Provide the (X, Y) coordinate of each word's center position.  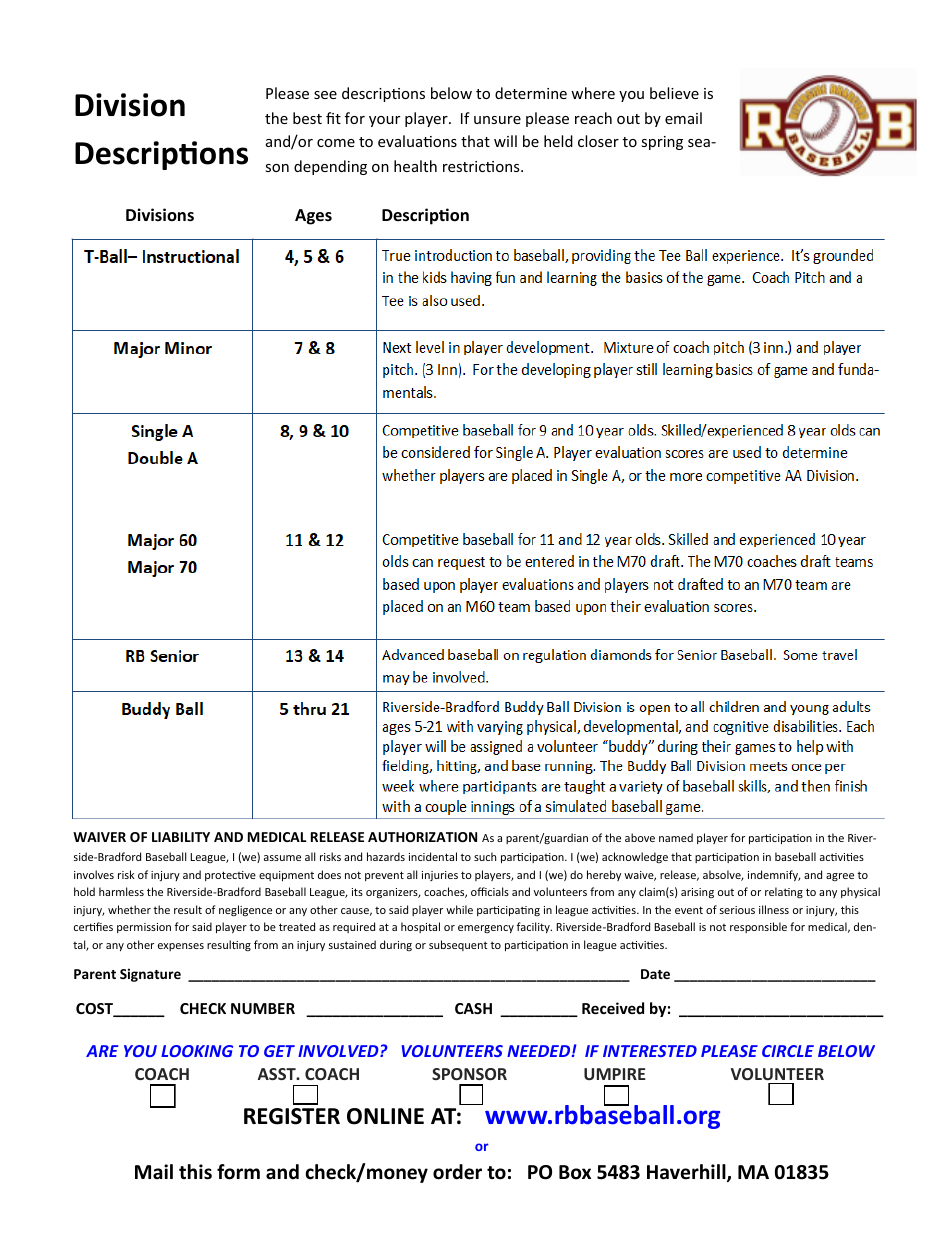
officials (490, 891)
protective (230, 876)
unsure (497, 120)
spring (662, 143)
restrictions (482, 166)
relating (784, 892)
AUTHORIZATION (422, 837)
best (307, 118)
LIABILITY (181, 837)
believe (674, 93)
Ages (313, 217)
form (238, 1172)
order (457, 1172)
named (676, 837)
